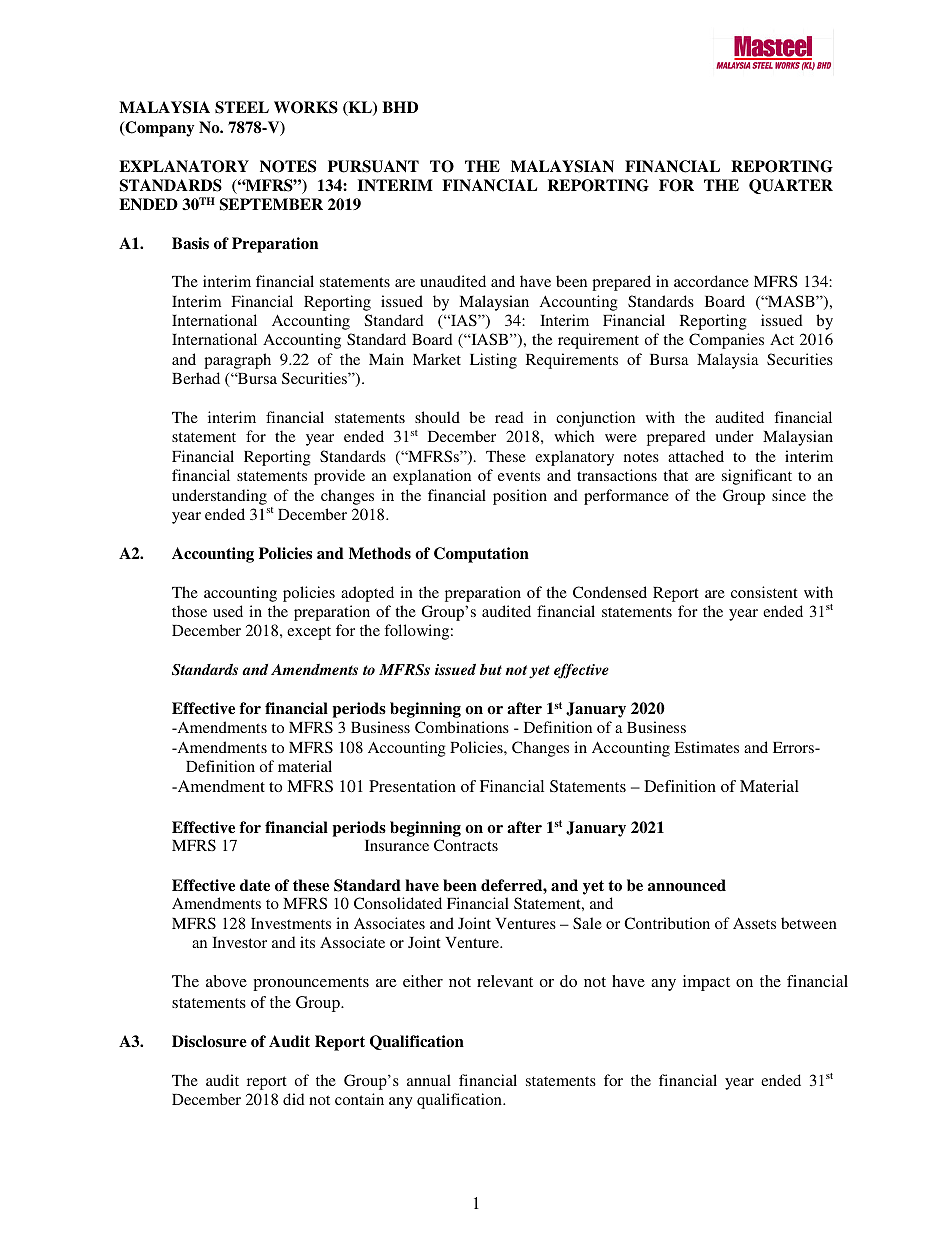 The height and width of the image is (1233, 952). What do you see at coordinates (196, 378) in the image?
I see `Berhad` at bounding box center [196, 378].
